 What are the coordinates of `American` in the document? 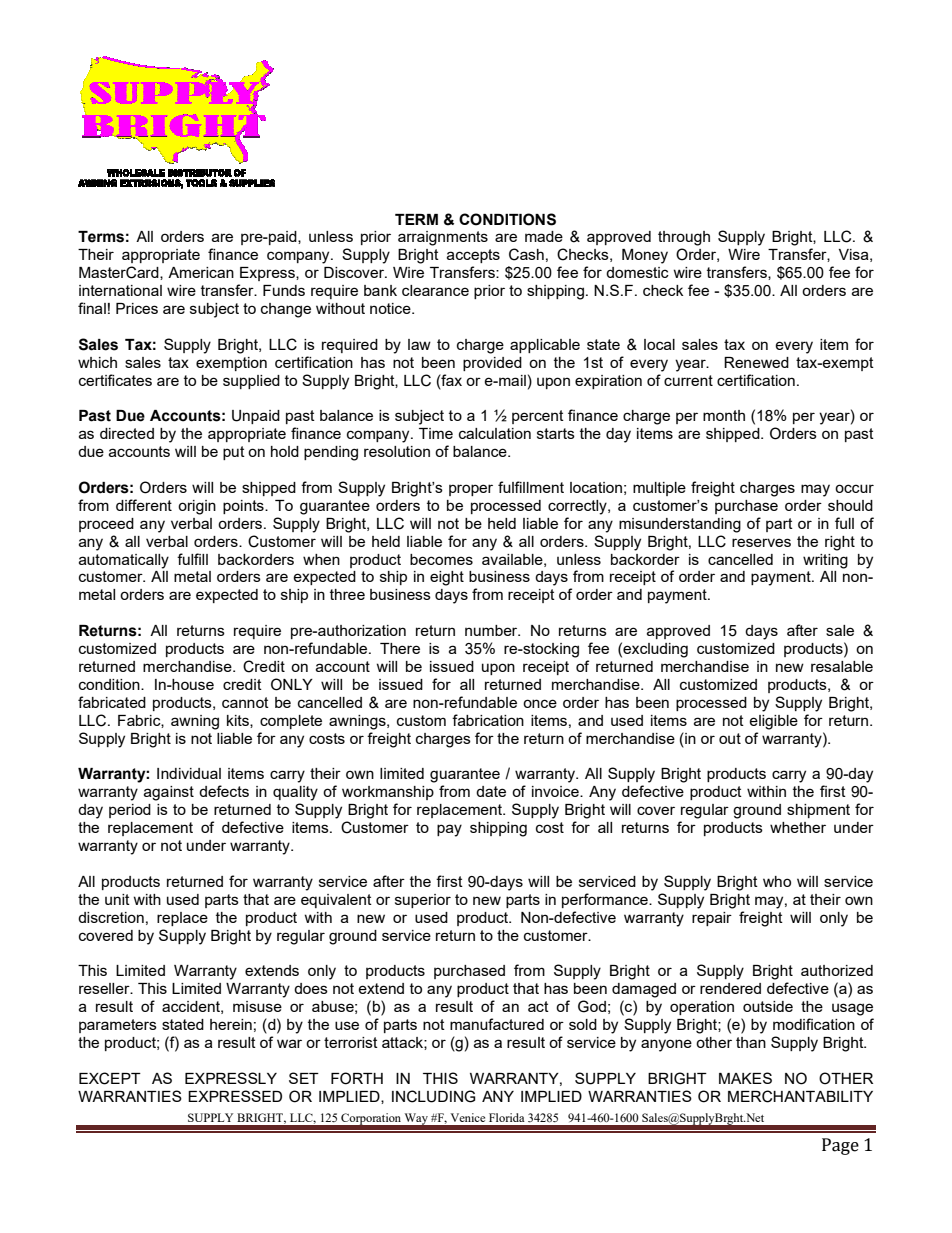 It's located at (201, 272).
